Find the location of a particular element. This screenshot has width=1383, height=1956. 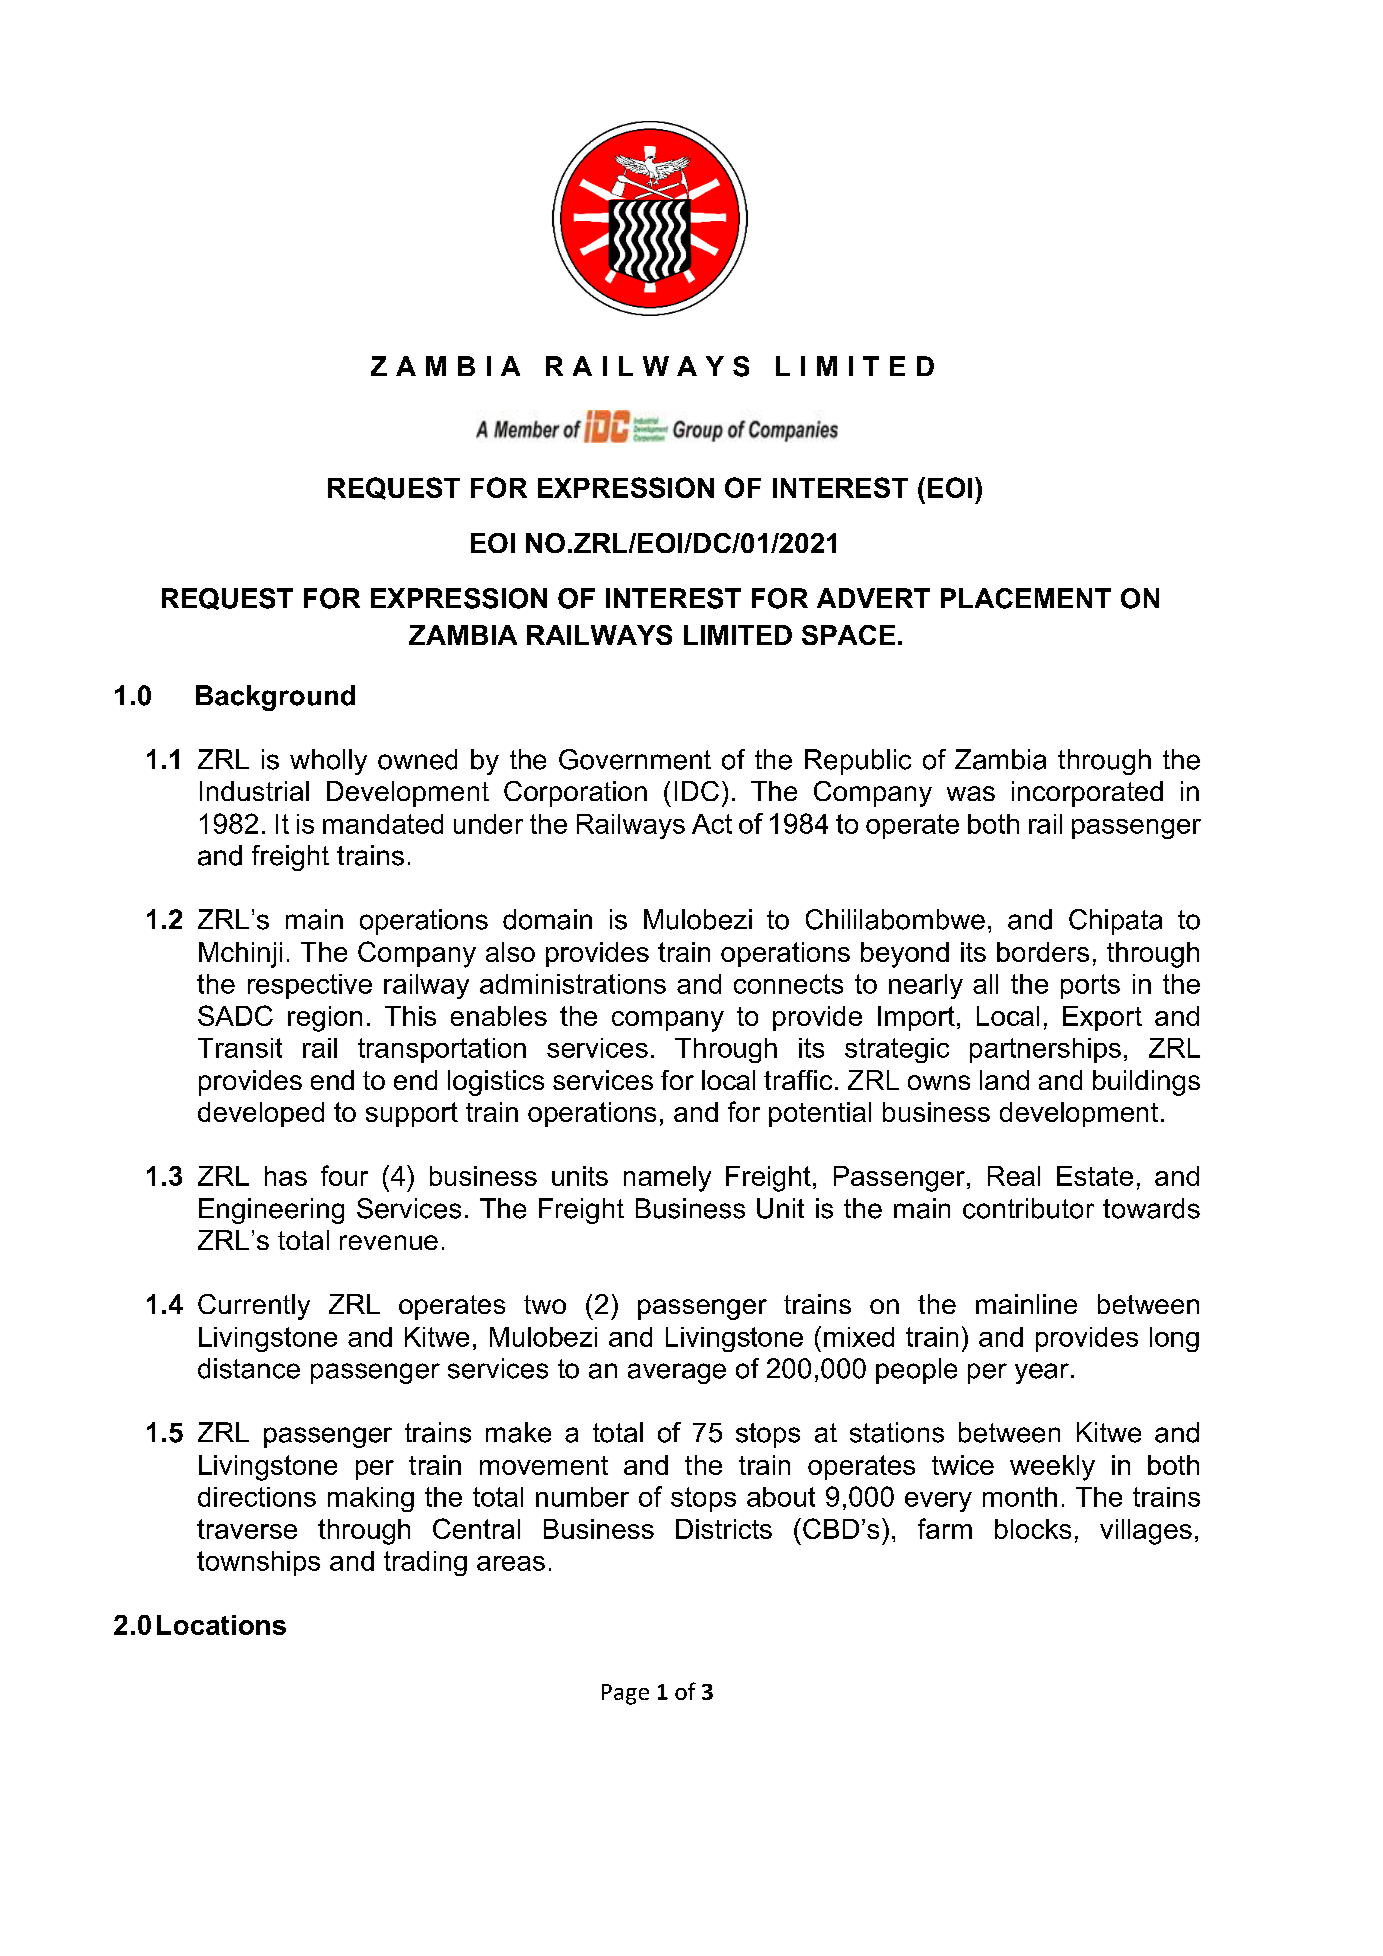

trading is located at coordinates (425, 1563).
